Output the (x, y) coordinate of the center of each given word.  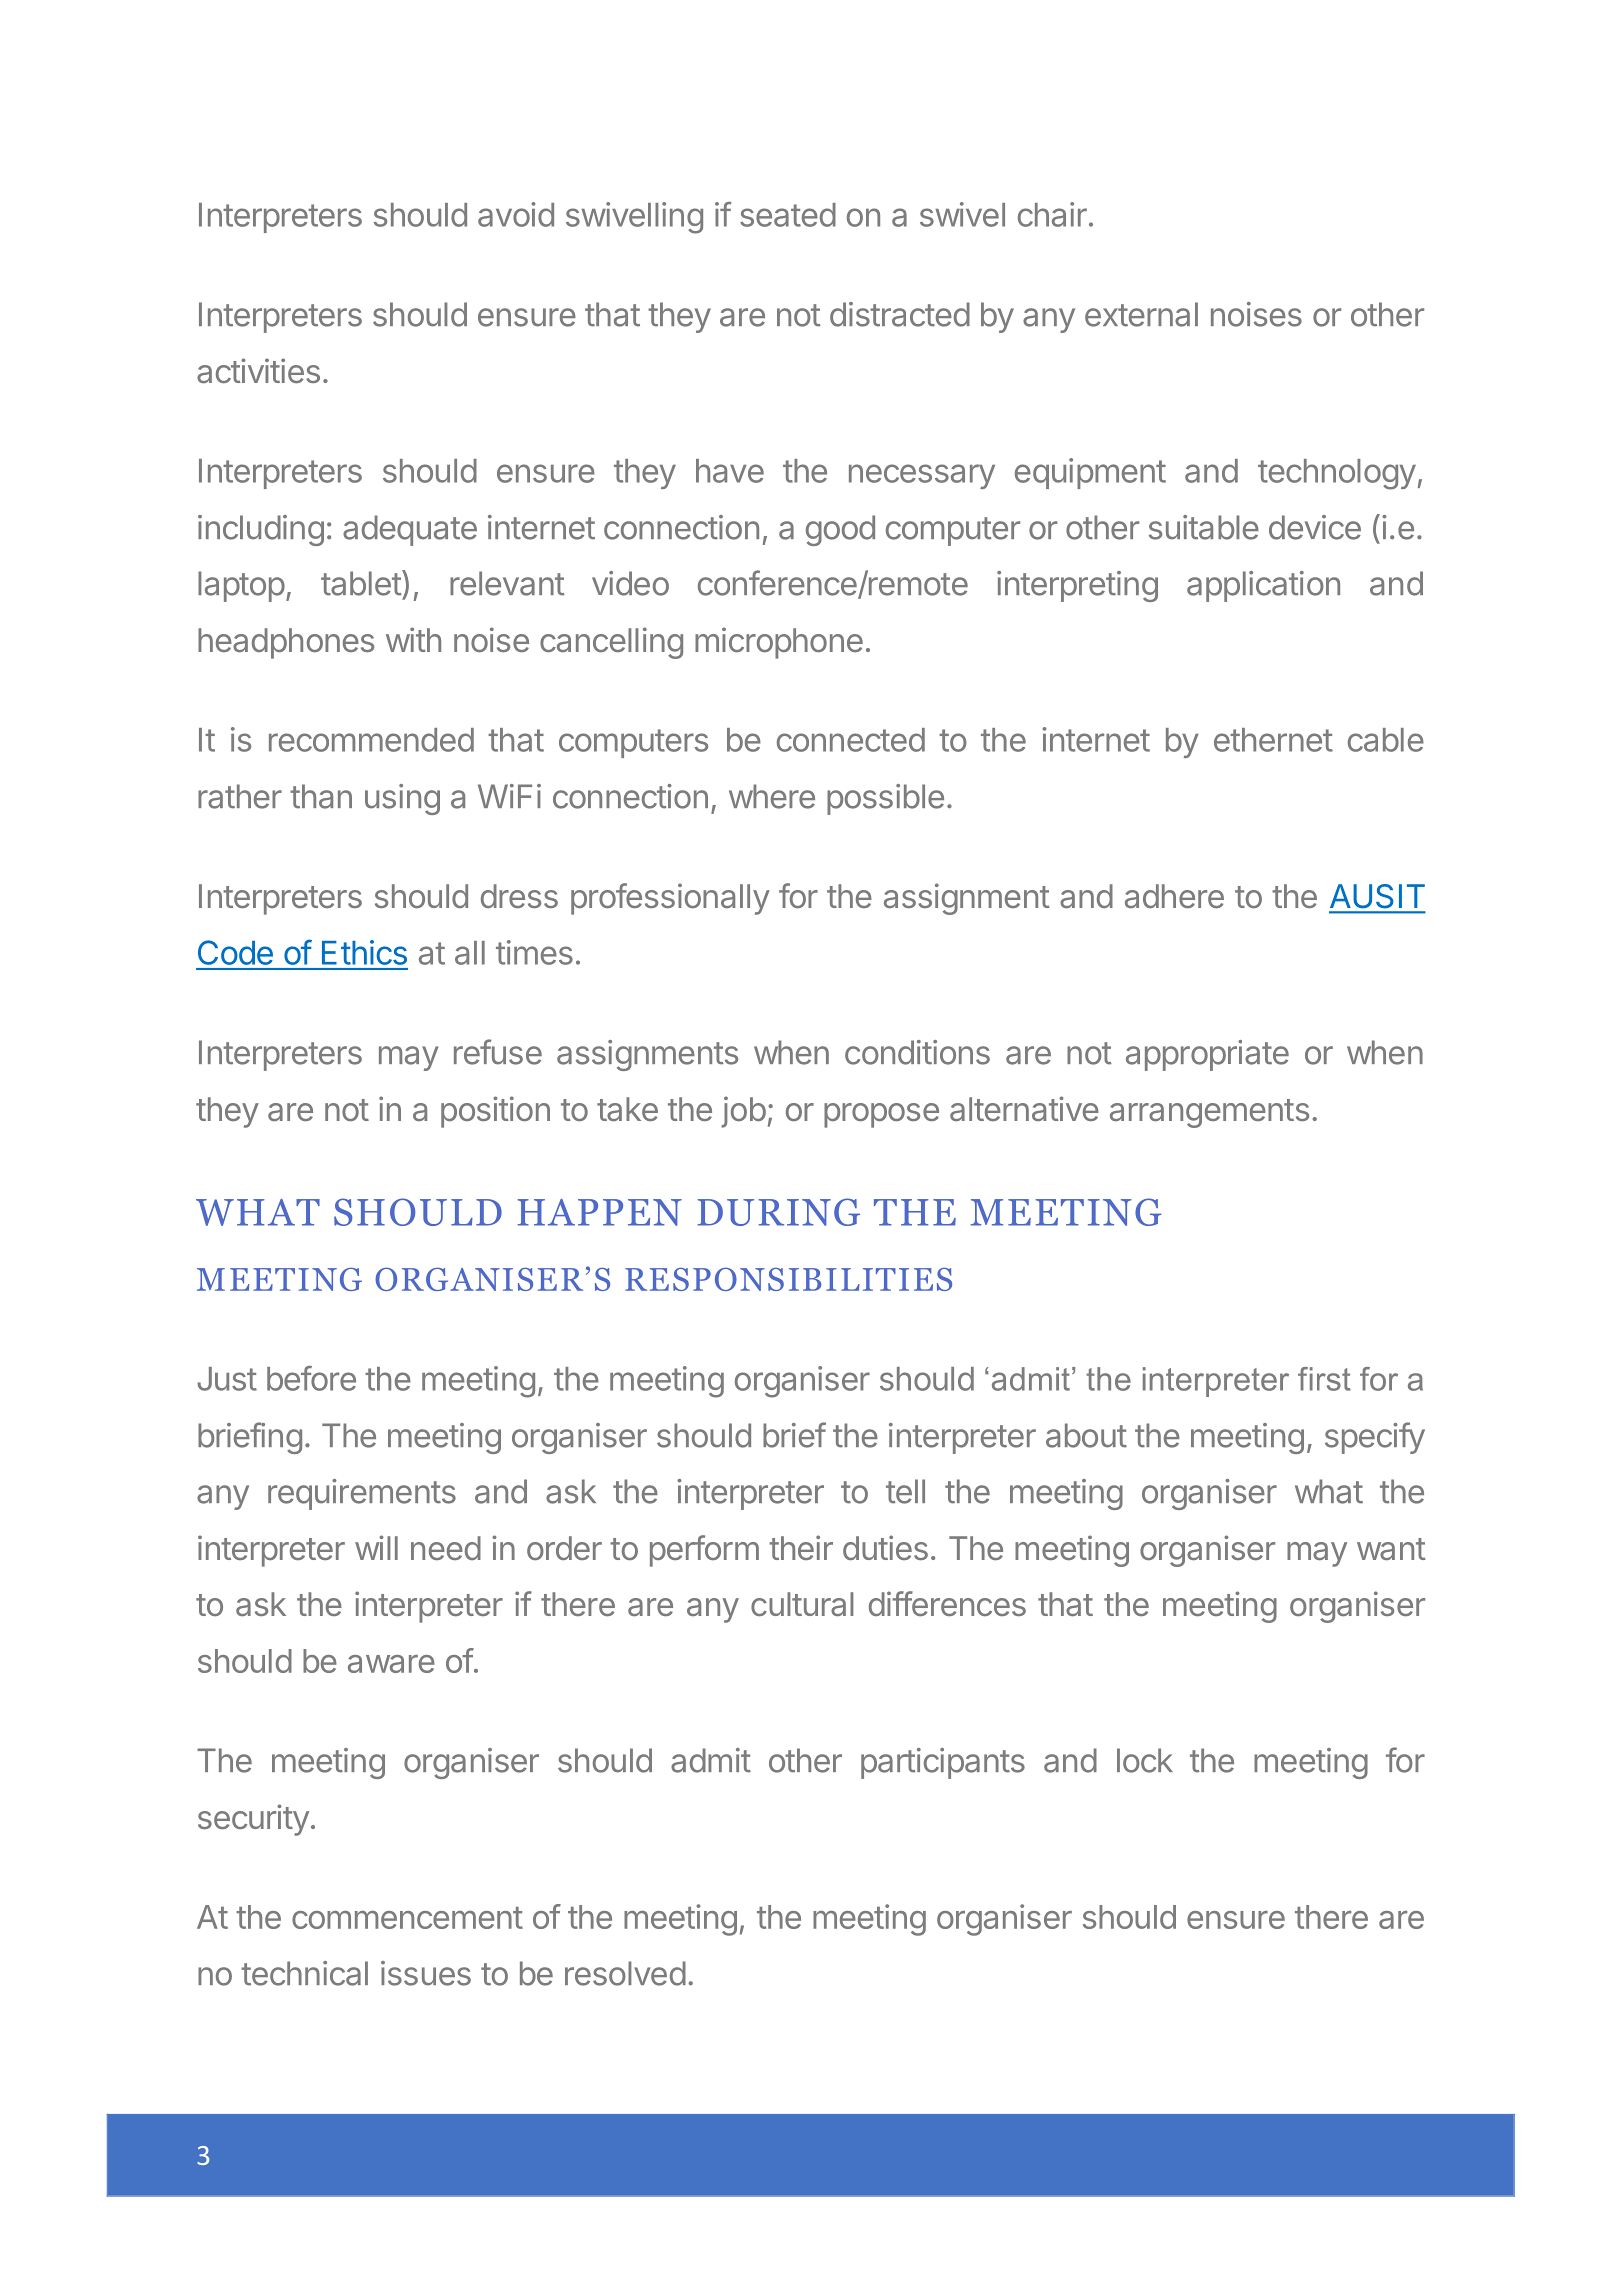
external (1141, 314)
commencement (407, 1918)
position (495, 1112)
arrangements (1209, 1113)
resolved (625, 1973)
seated (788, 215)
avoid (516, 214)
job (743, 1112)
